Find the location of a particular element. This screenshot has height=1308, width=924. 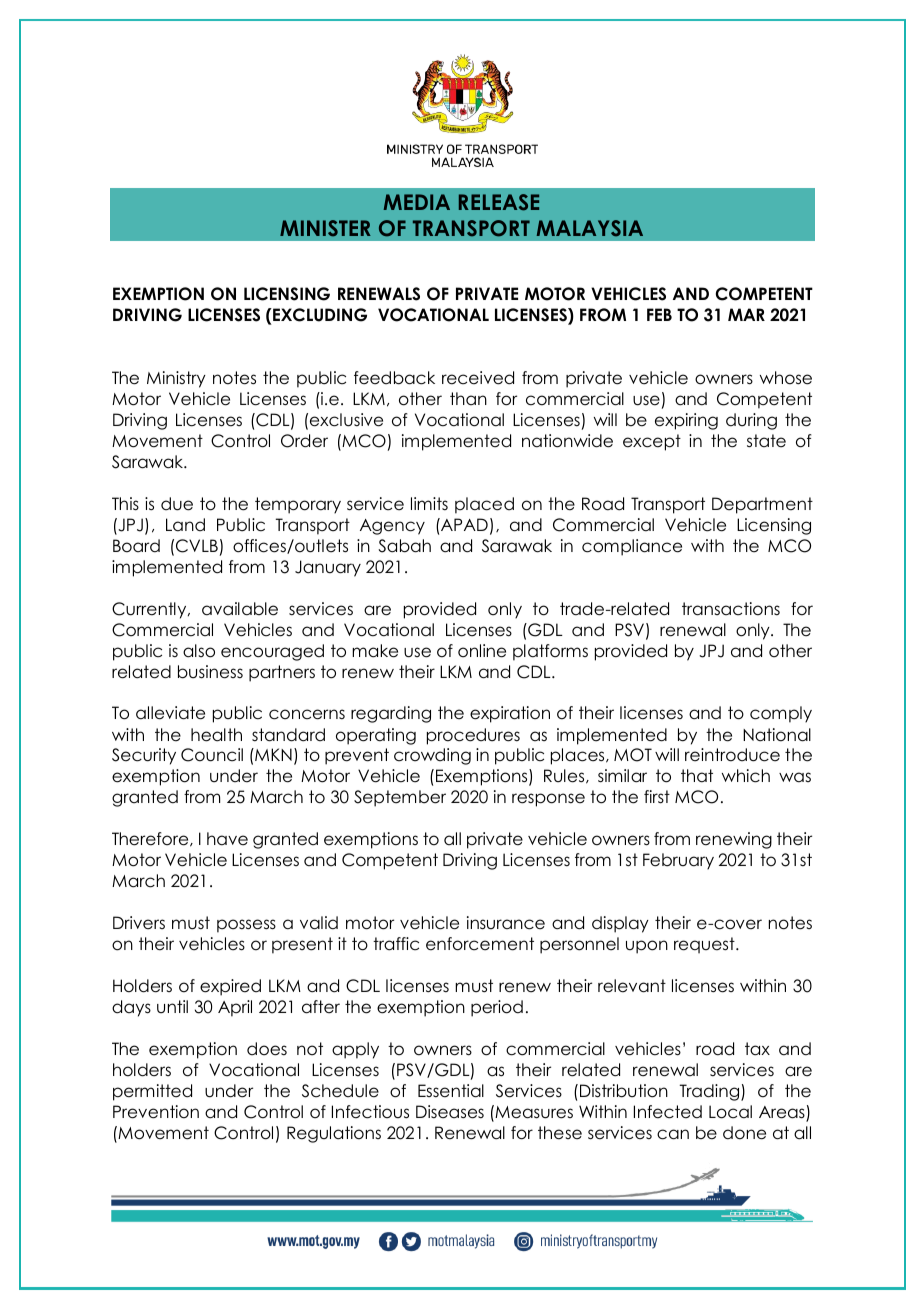

Diseases is located at coordinates (450, 1112).
